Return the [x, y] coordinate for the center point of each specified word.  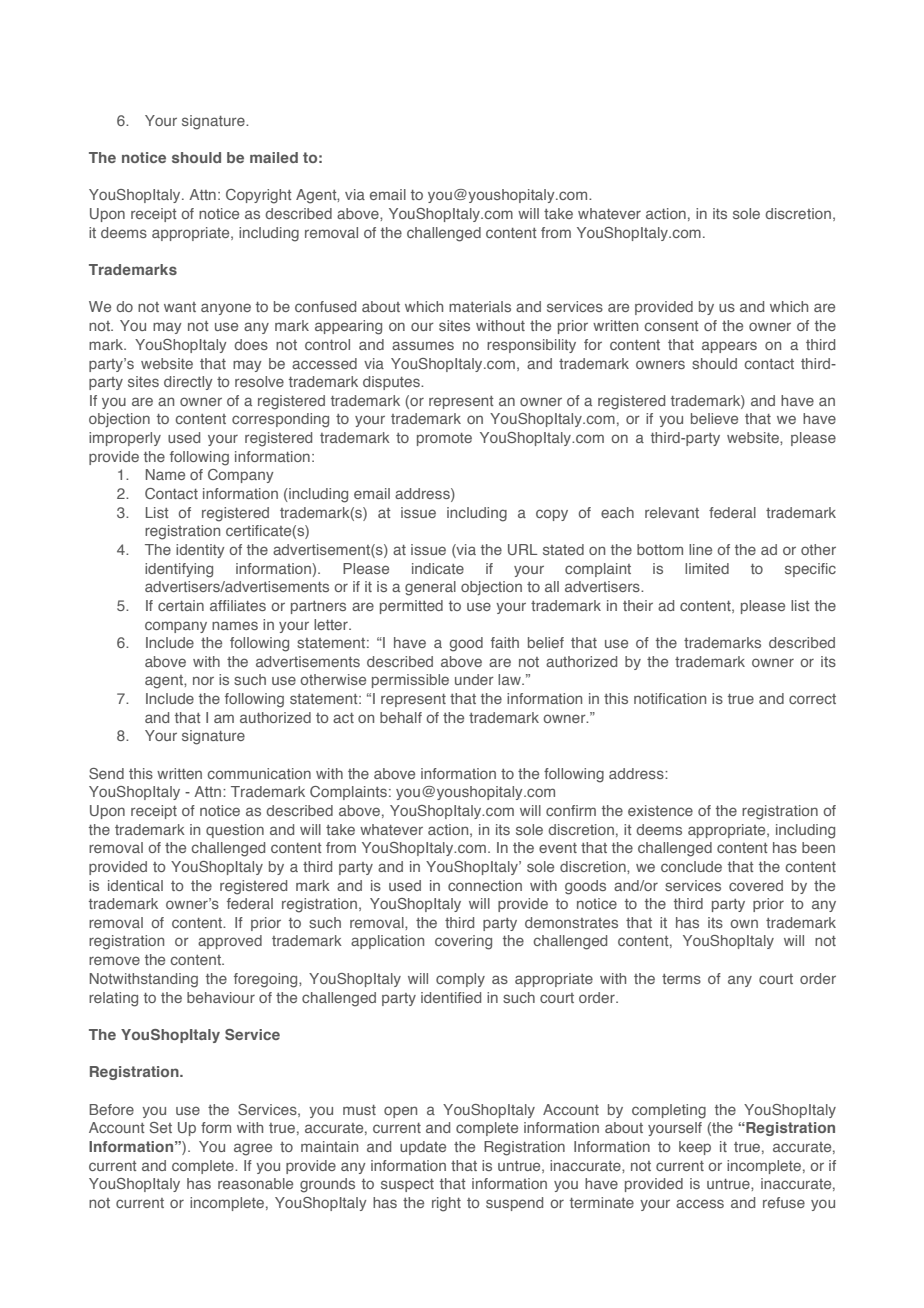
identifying [179, 570]
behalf [401, 717]
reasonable [255, 1183]
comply [460, 980]
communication [259, 773]
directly [188, 383]
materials [480, 306]
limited [707, 568]
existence [660, 810]
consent [671, 326]
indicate [438, 568]
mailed [274, 157]
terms [681, 979]
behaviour [221, 997]
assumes [423, 345]
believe [714, 418]
